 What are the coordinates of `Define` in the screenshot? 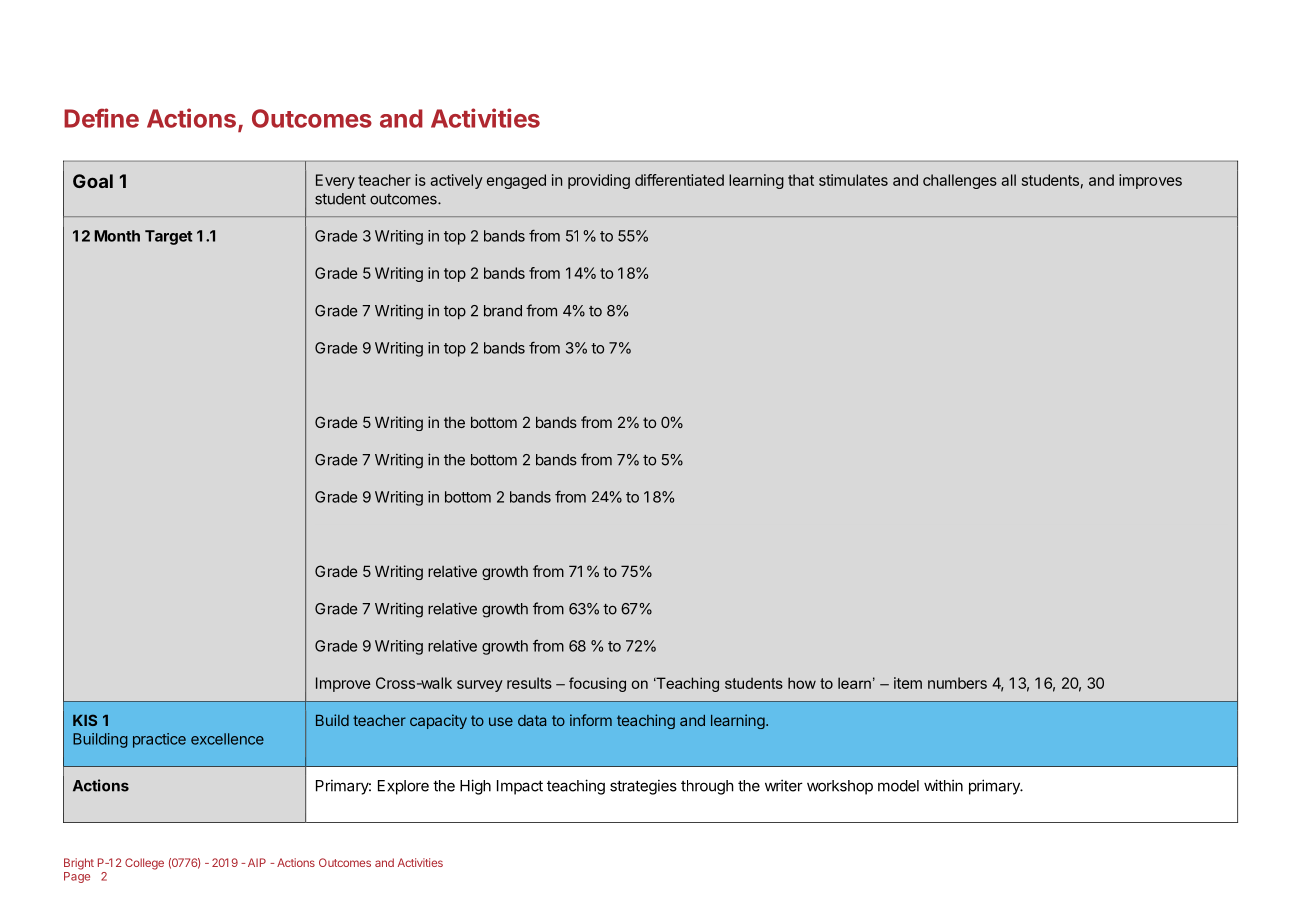 It's located at (101, 118).
